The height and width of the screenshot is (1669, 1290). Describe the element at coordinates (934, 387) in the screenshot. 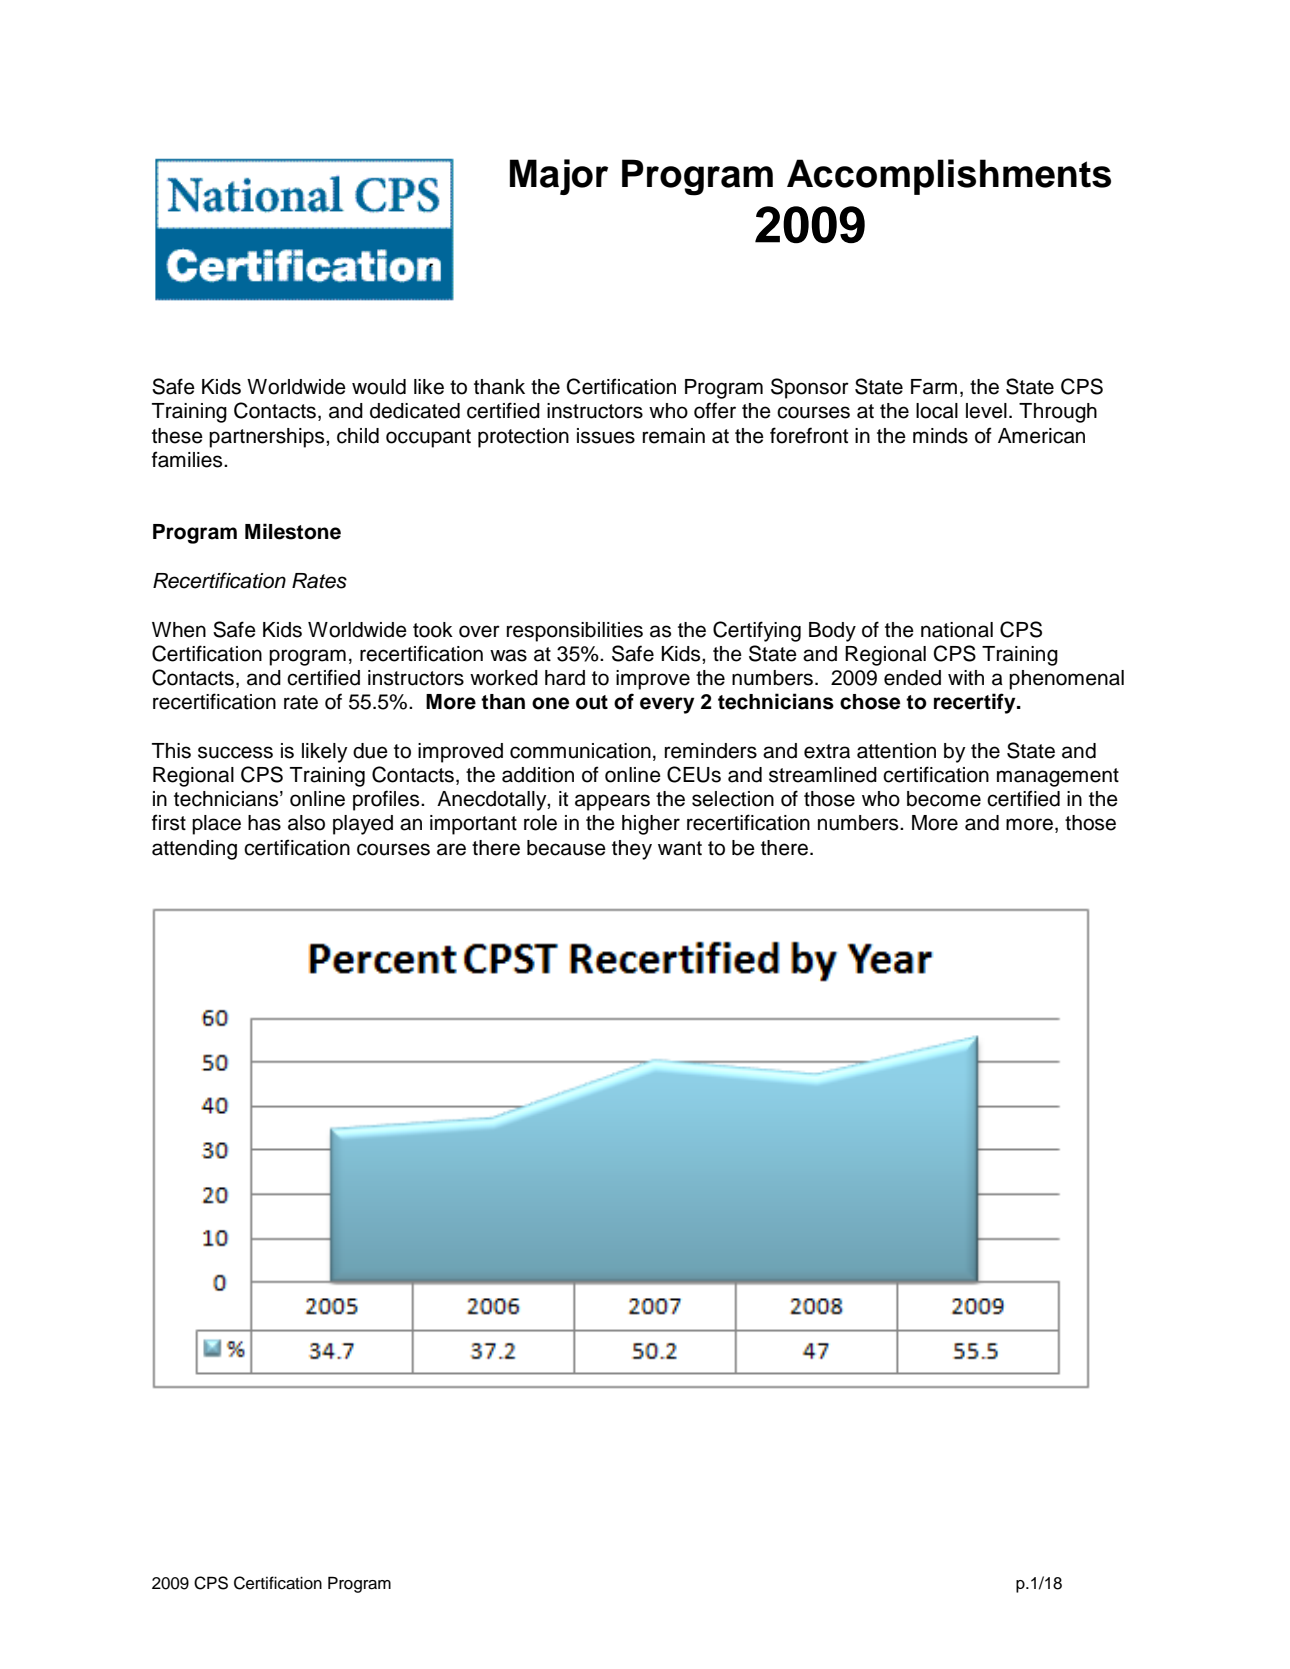

I see `Farm` at that location.
